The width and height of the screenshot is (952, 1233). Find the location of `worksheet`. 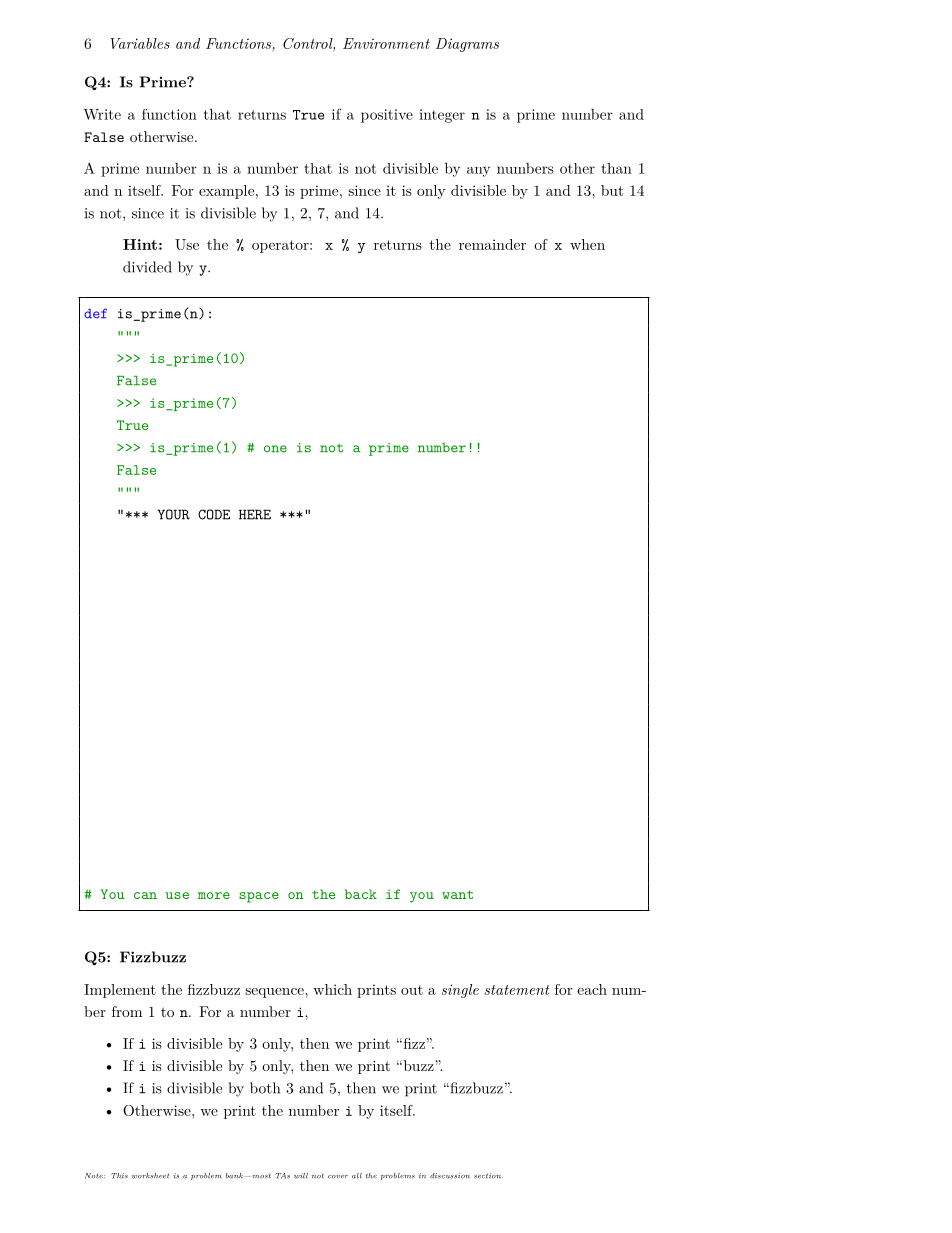

worksheet is located at coordinates (150, 1176).
